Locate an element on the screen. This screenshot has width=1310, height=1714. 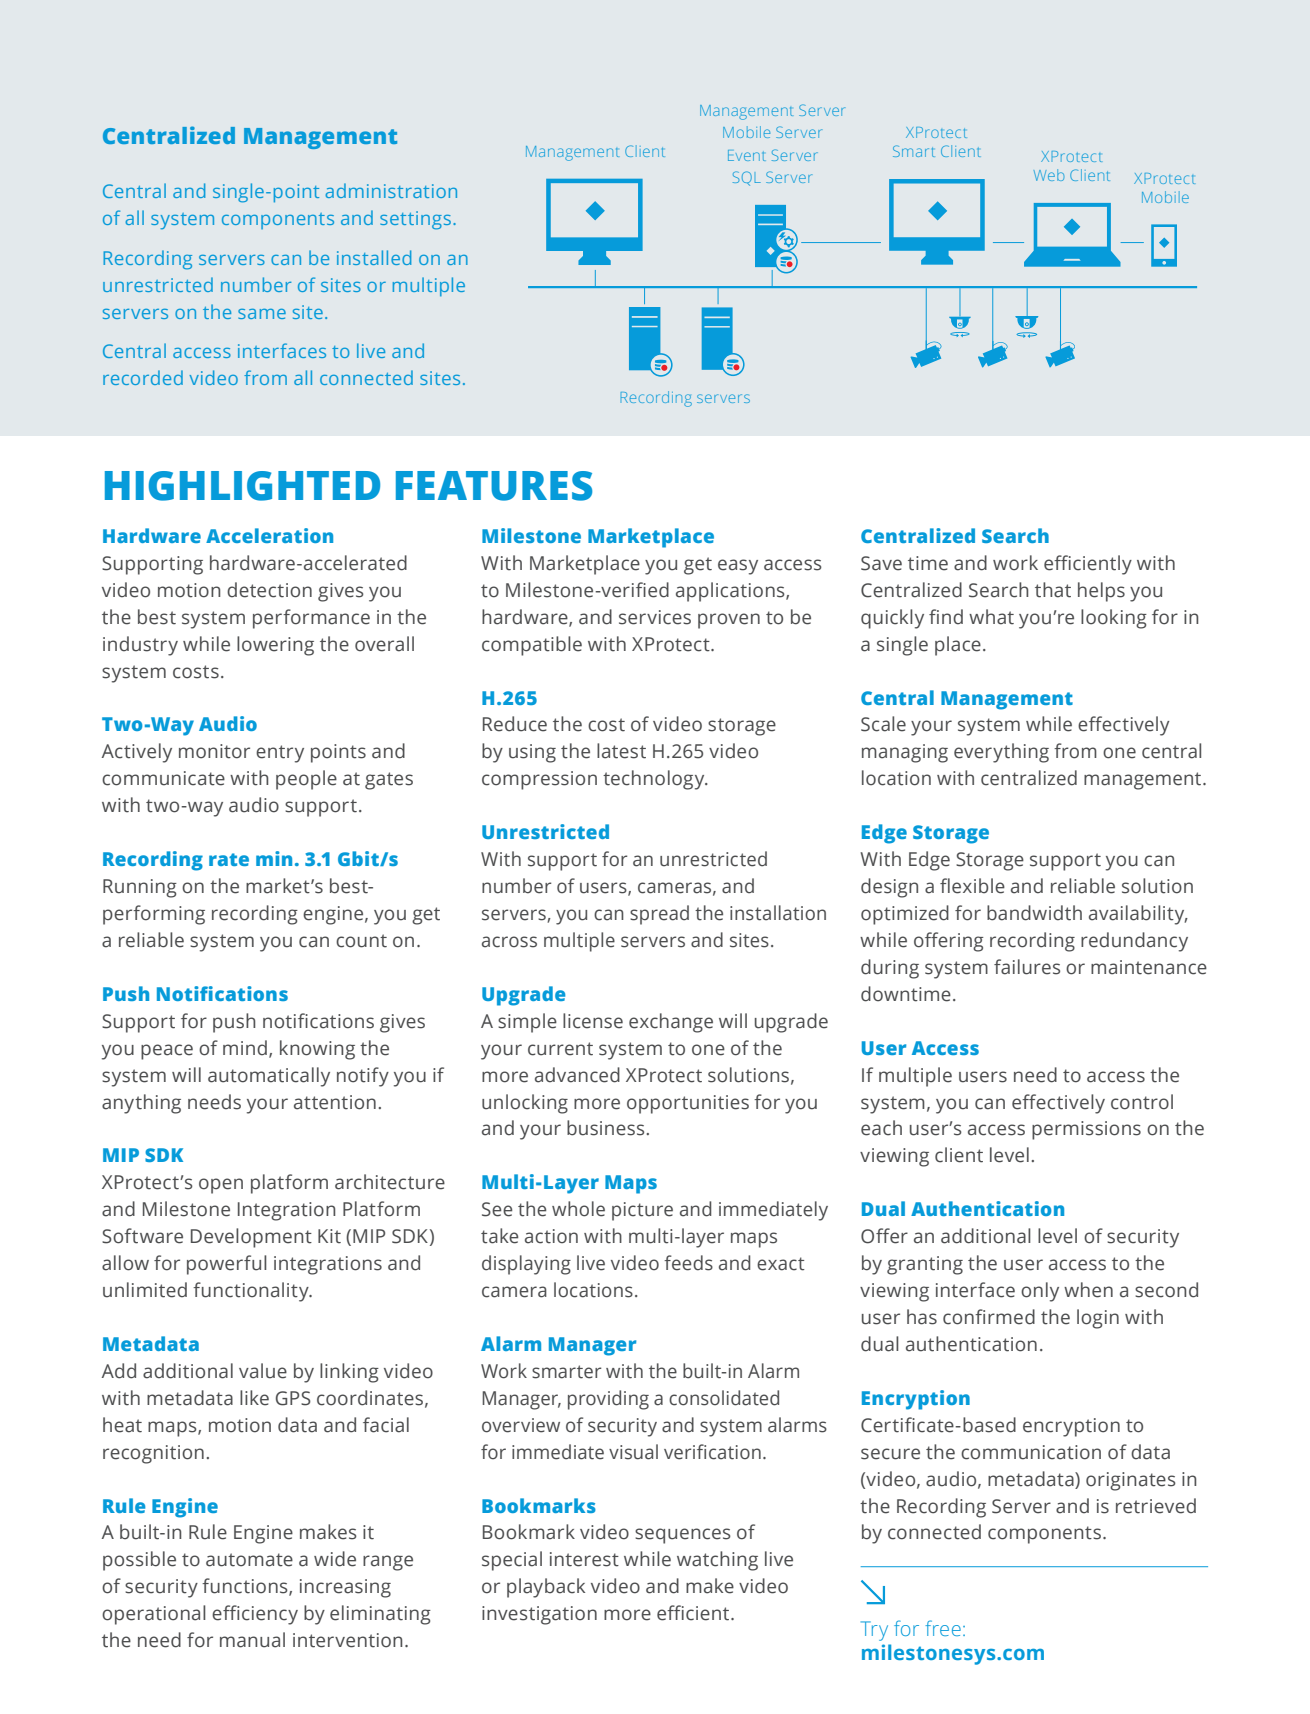
Running is located at coordinates (140, 888).
